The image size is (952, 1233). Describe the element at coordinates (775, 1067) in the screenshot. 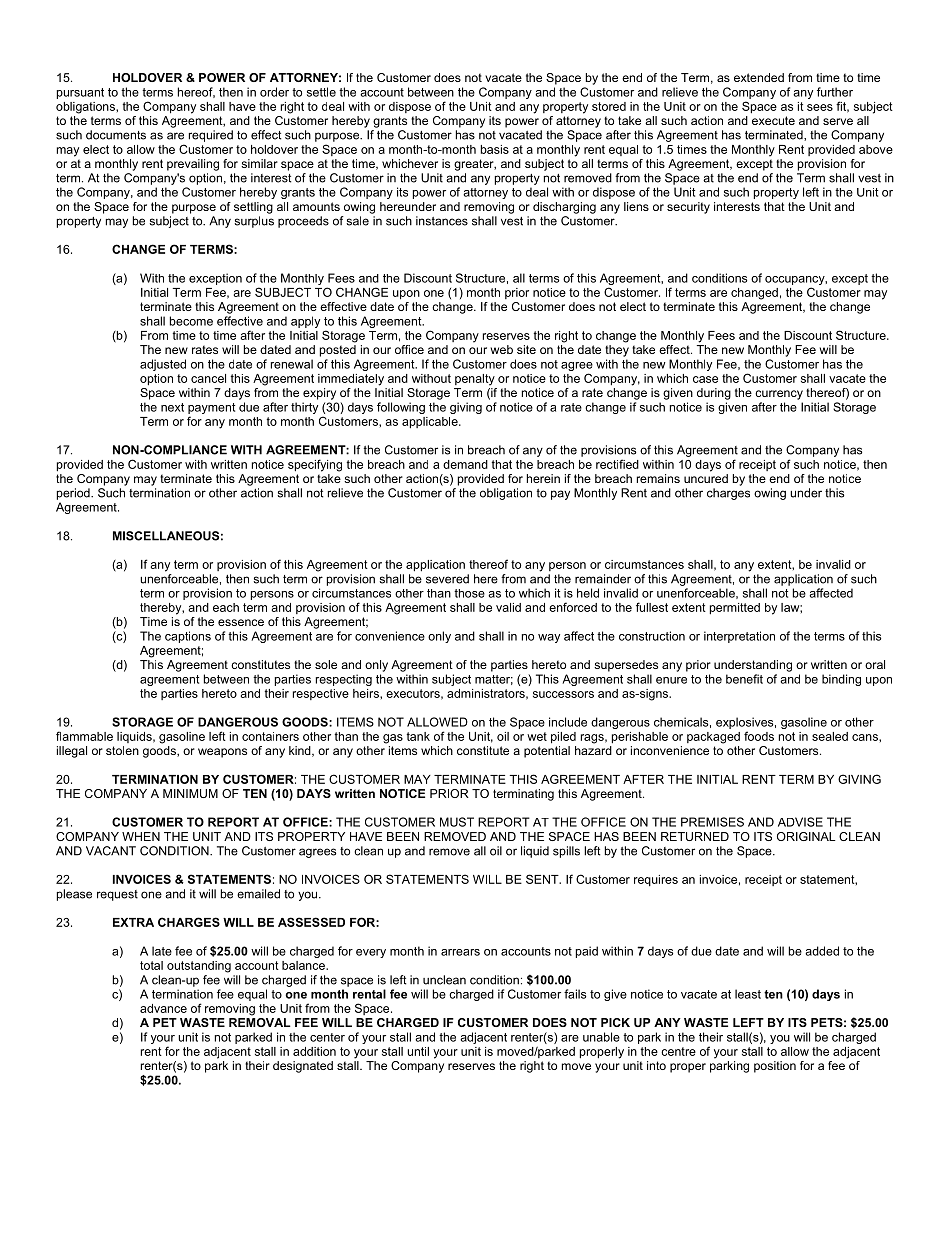

I see `position` at that location.
